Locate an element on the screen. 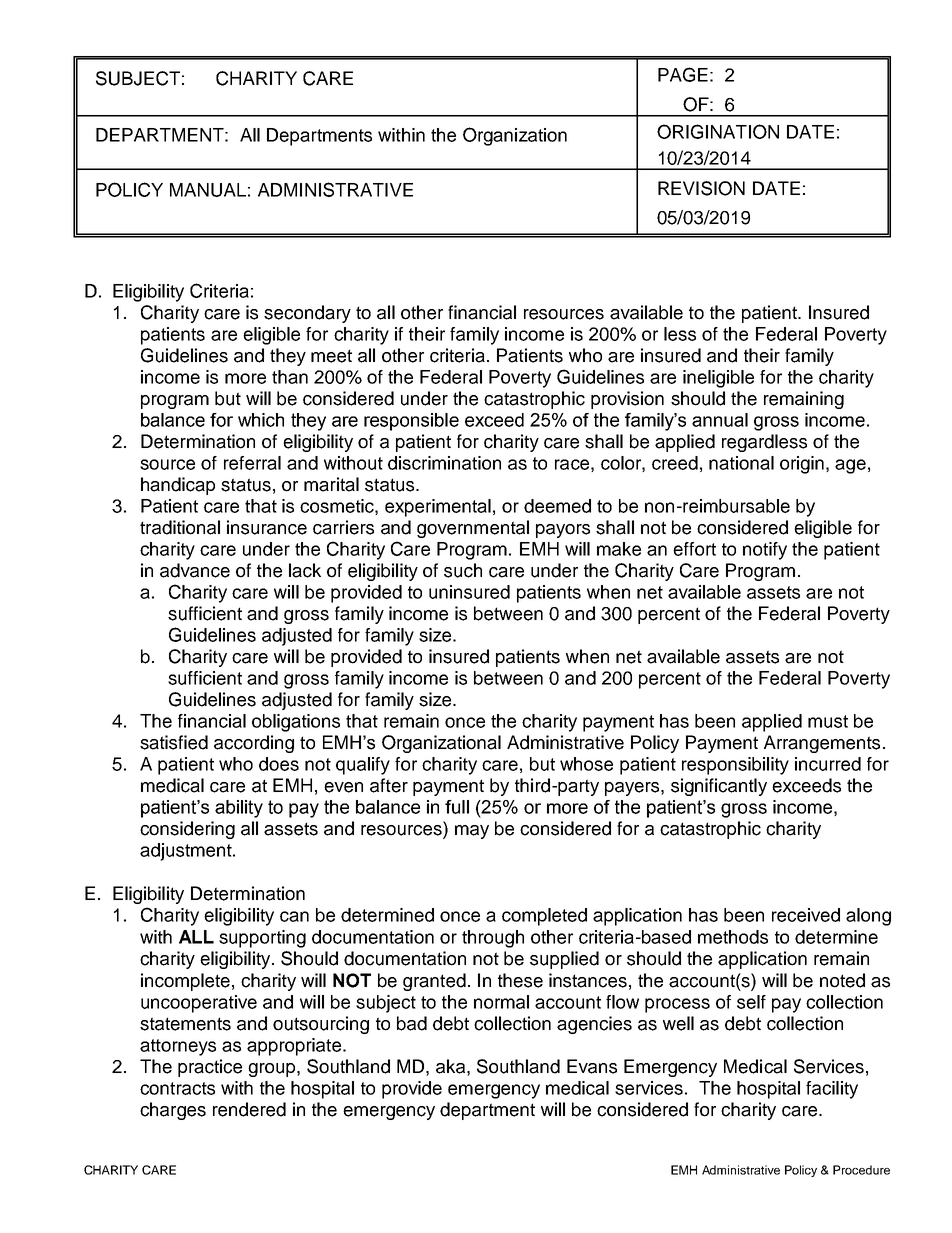 The width and height of the screenshot is (952, 1233). full is located at coordinates (457, 807).
